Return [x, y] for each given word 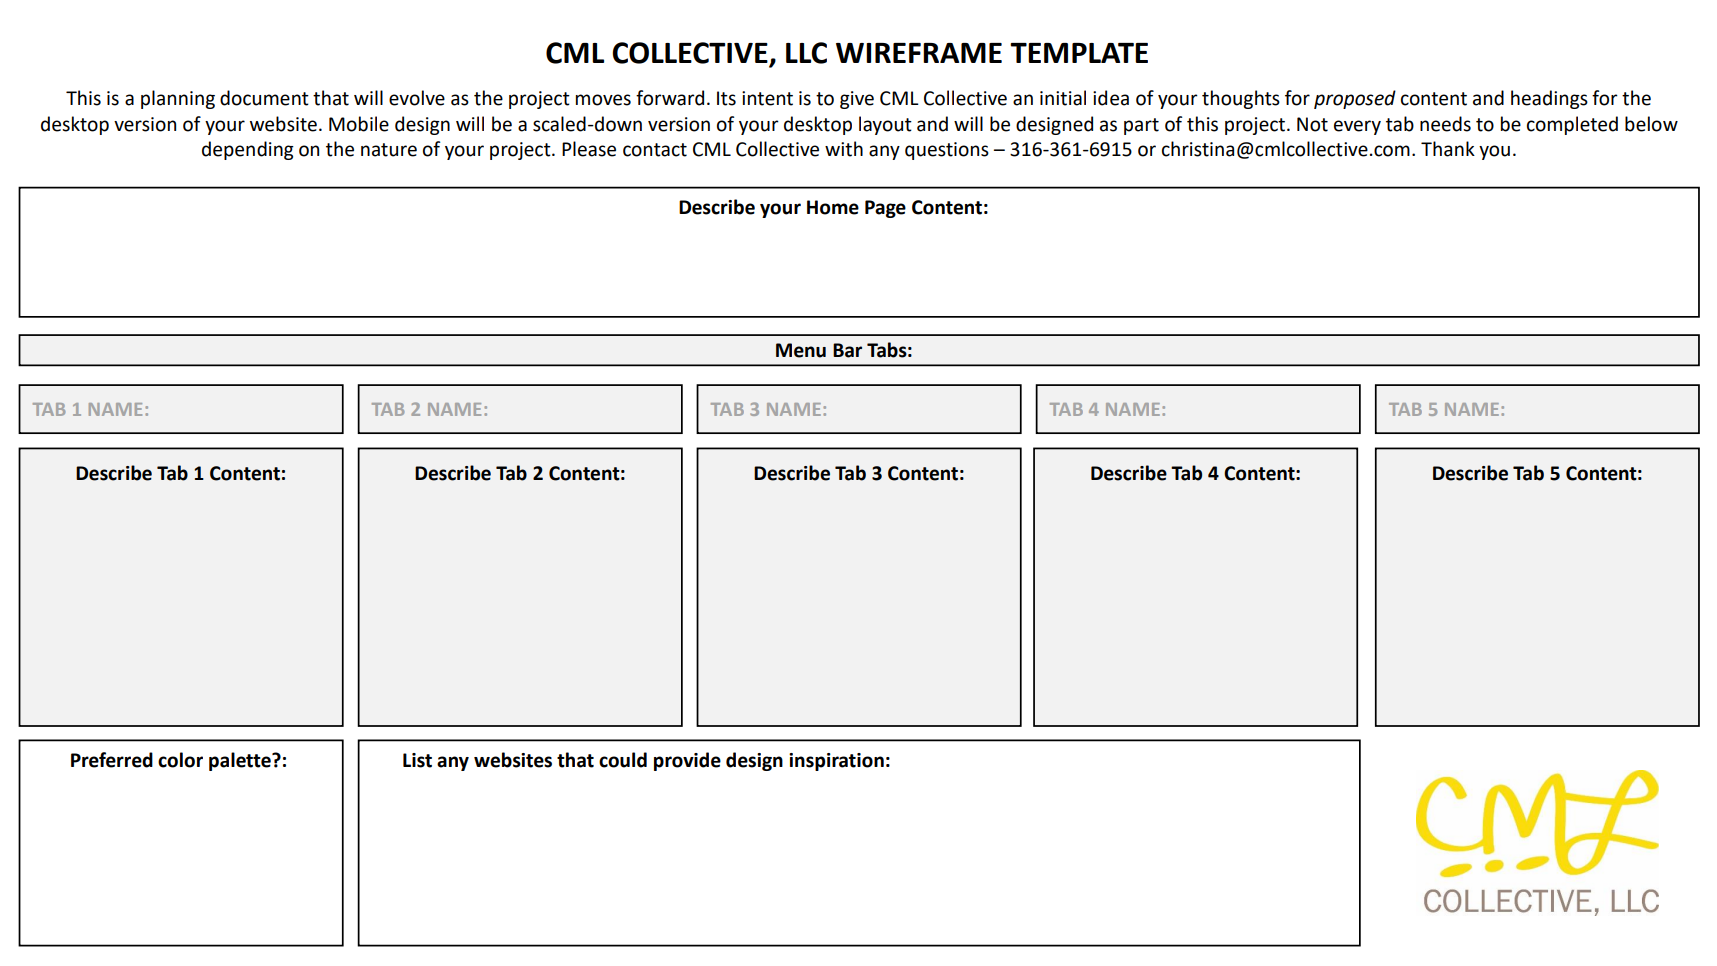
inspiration [836, 762]
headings [1549, 99]
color [180, 760]
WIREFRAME [919, 53]
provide [687, 761]
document [264, 98]
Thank [1448, 149]
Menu [801, 350]
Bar [847, 350]
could [623, 760]
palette [241, 761]
